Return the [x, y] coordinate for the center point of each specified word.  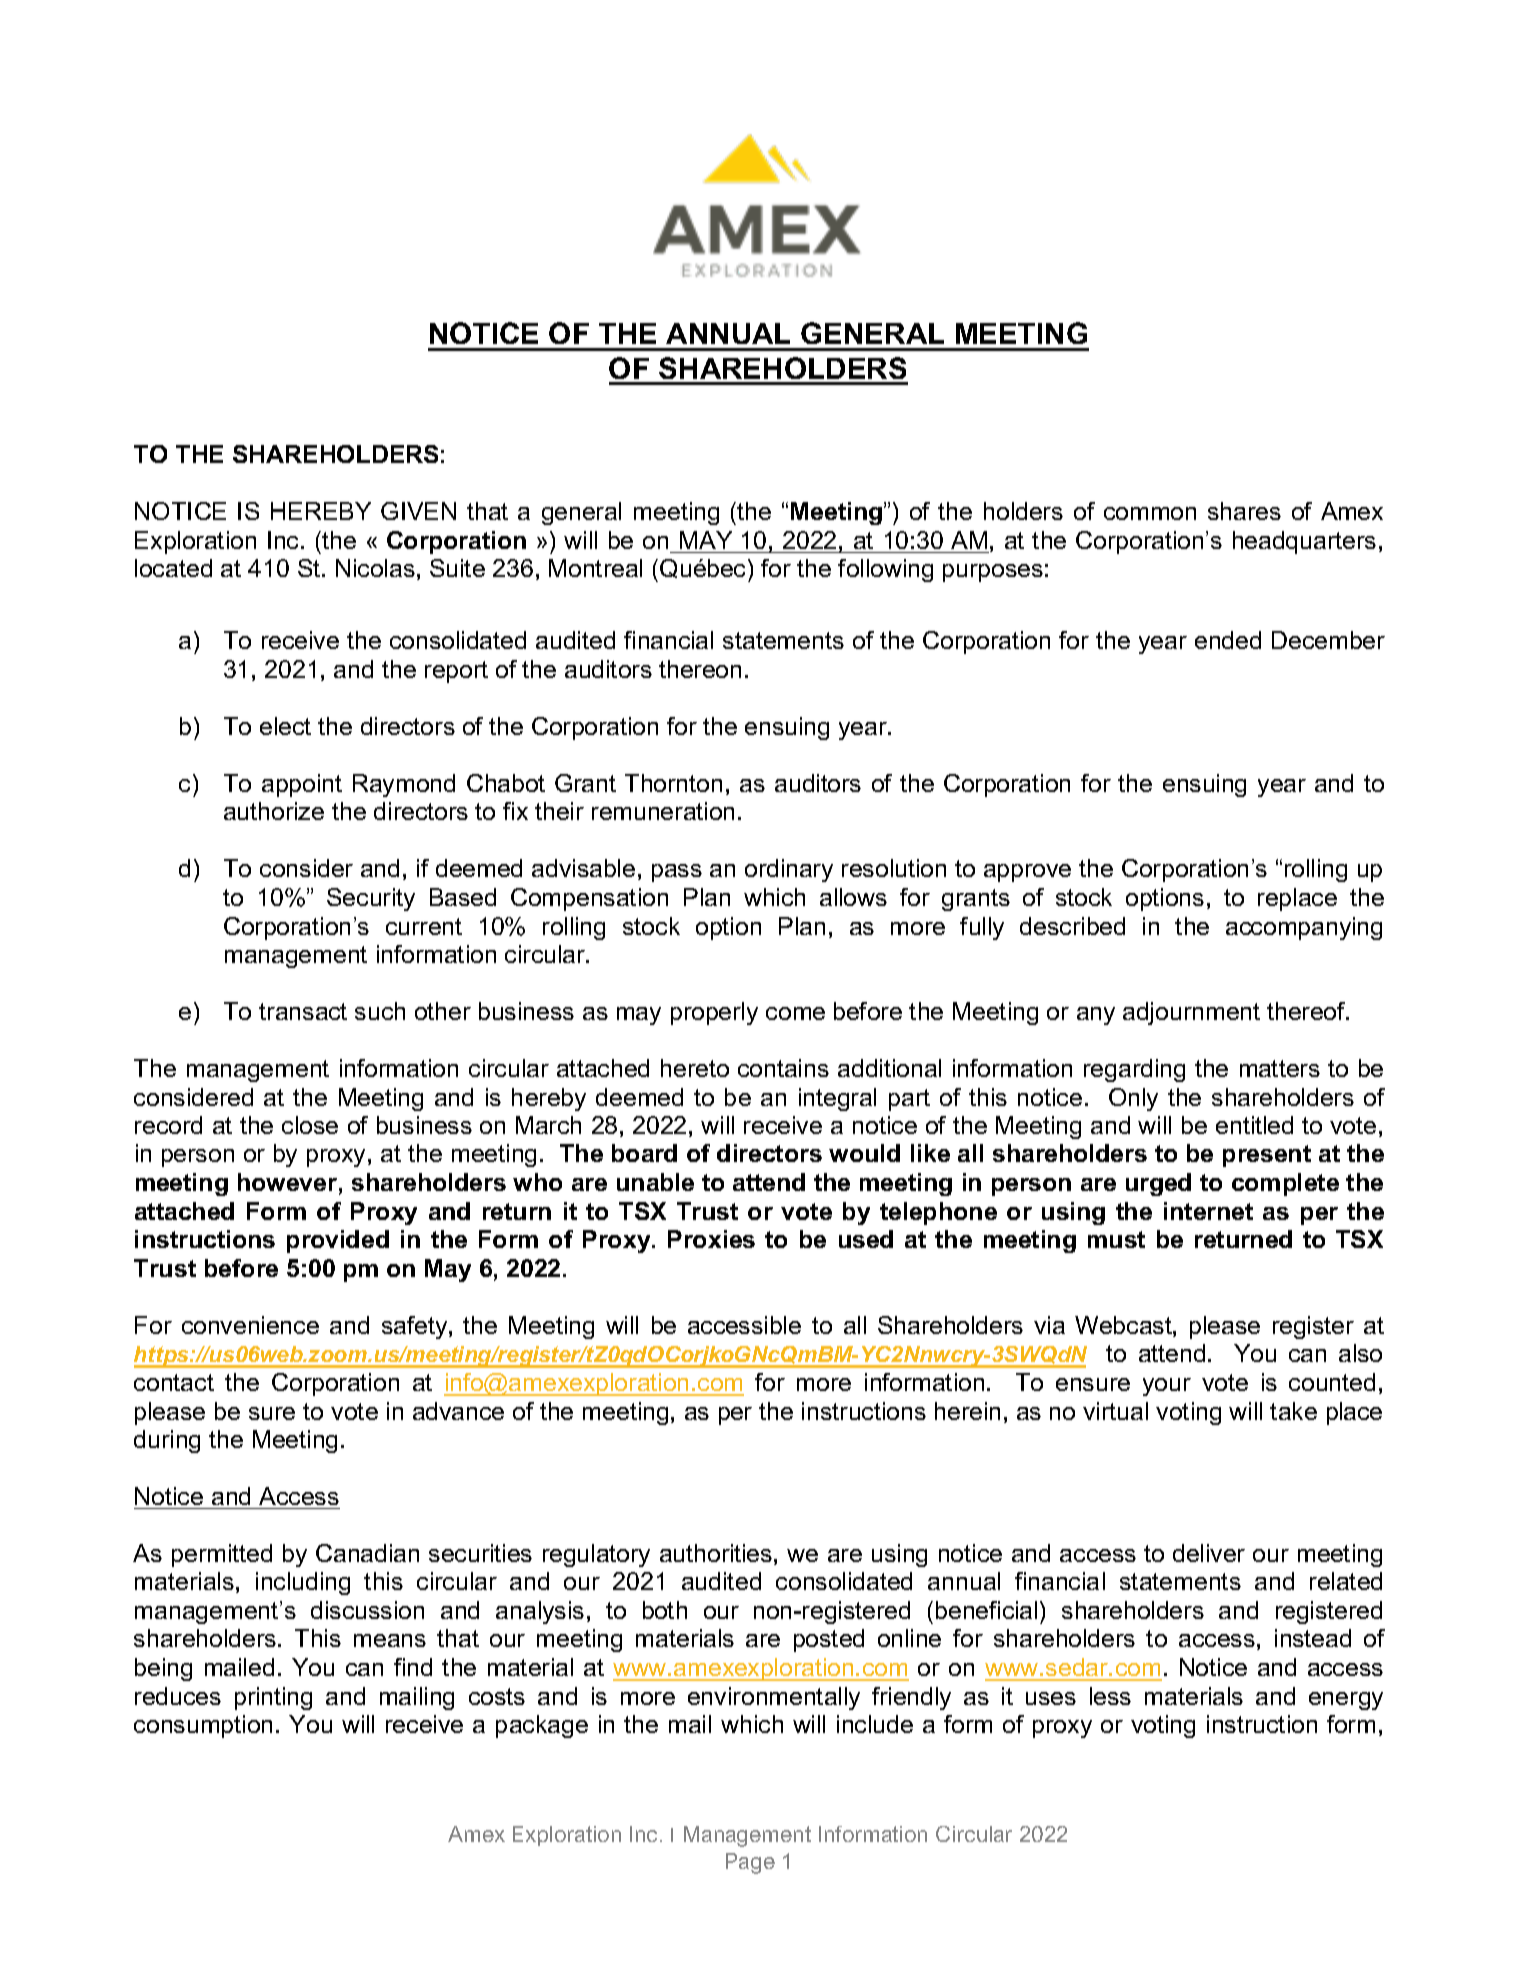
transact [303, 1011]
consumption [203, 1726]
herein [967, 1411]
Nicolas [375, 568]
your [1167, 1387]
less [1110, 1696]
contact [174, 1382]
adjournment [1191, 1013]
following [885, 570]
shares [1244, 511]
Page [750, 1863]
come [795, 1013]
